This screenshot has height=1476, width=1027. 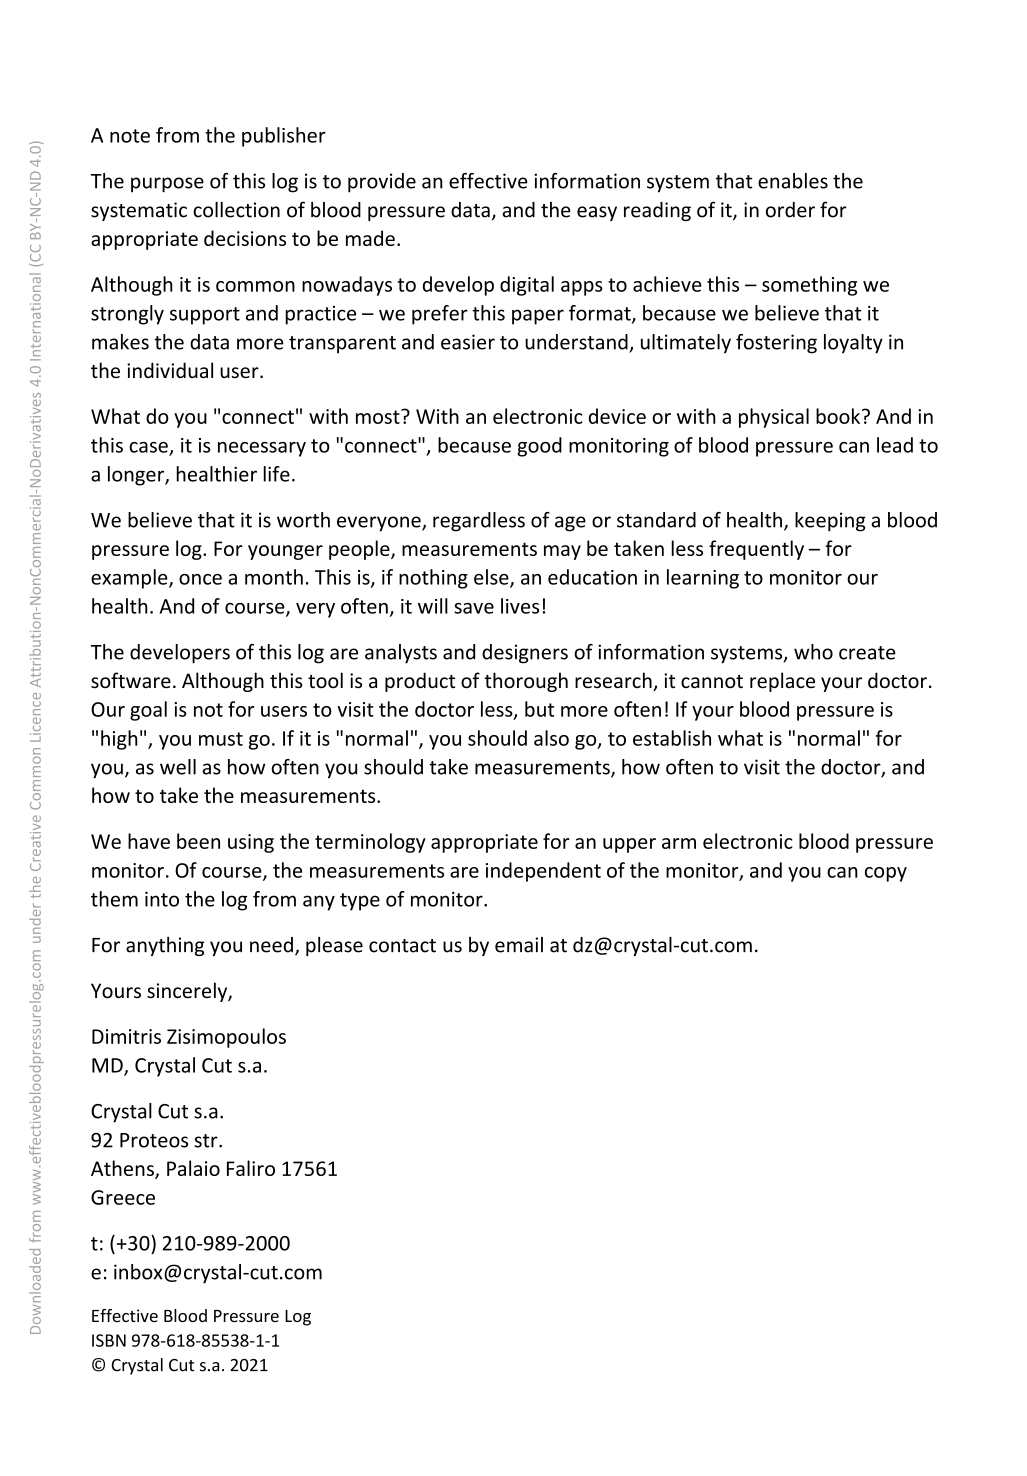 What do you see at coordinates (221, 739) in the screenshot?
I see `must` at bounding box center [221, 739].
